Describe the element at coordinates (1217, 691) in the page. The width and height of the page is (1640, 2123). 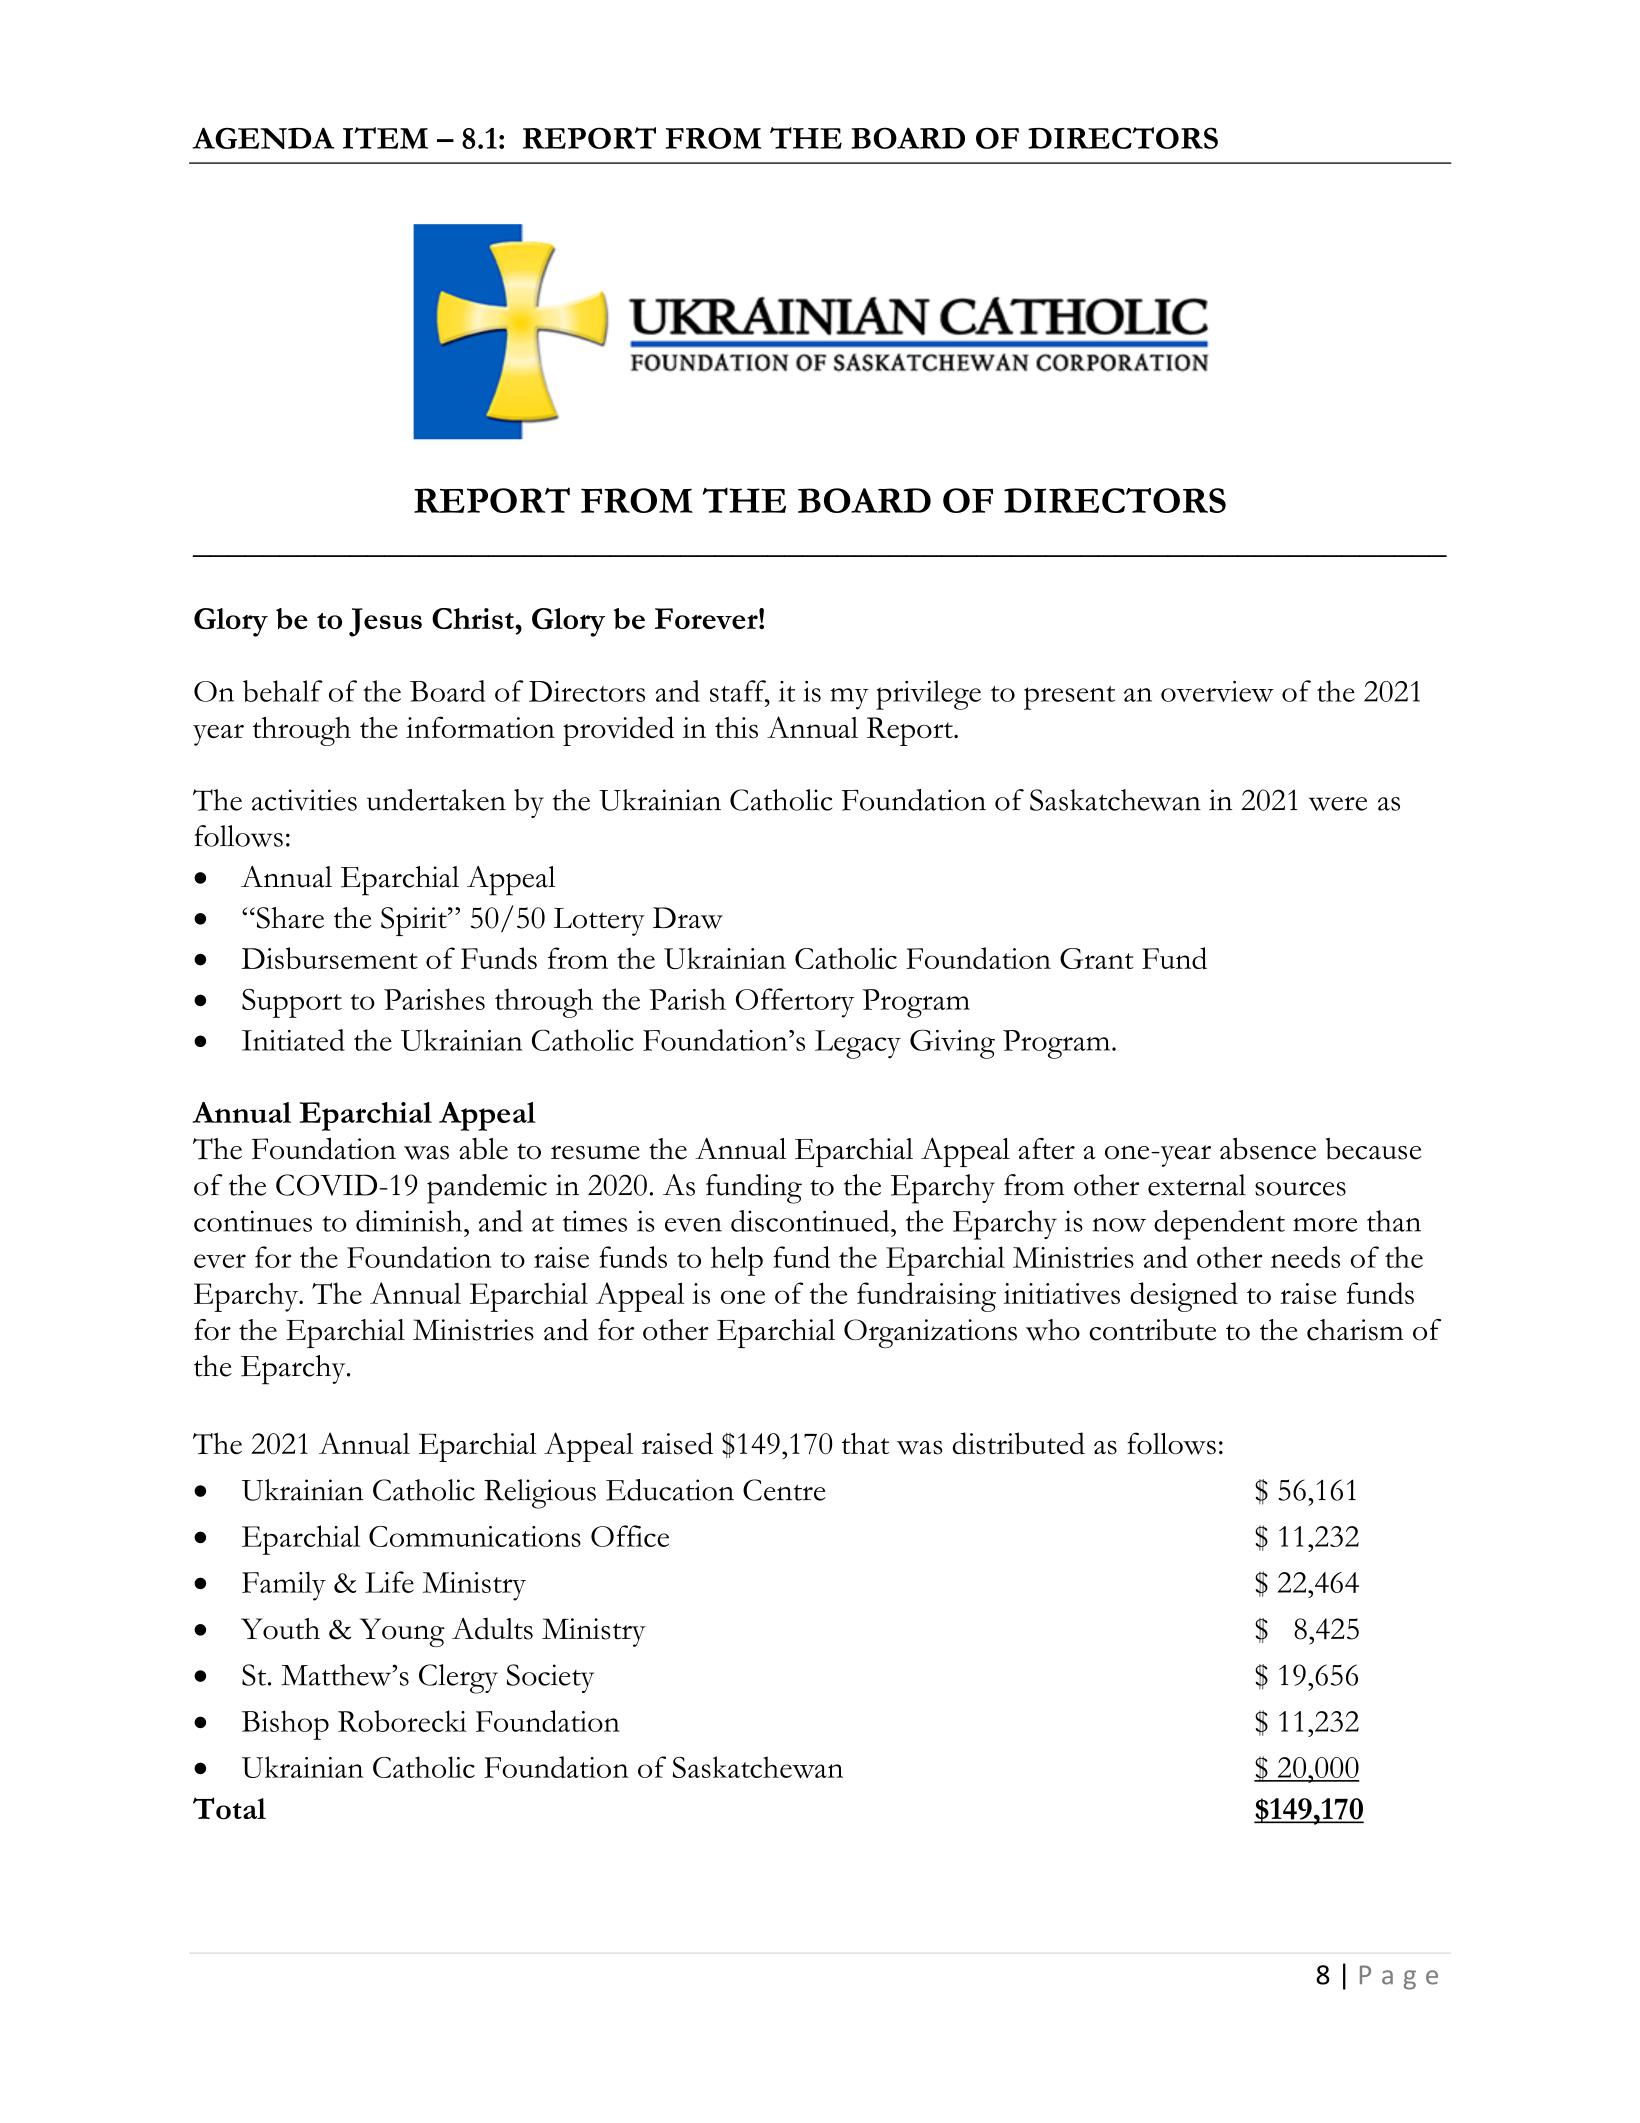
I see `overview` at that location.
